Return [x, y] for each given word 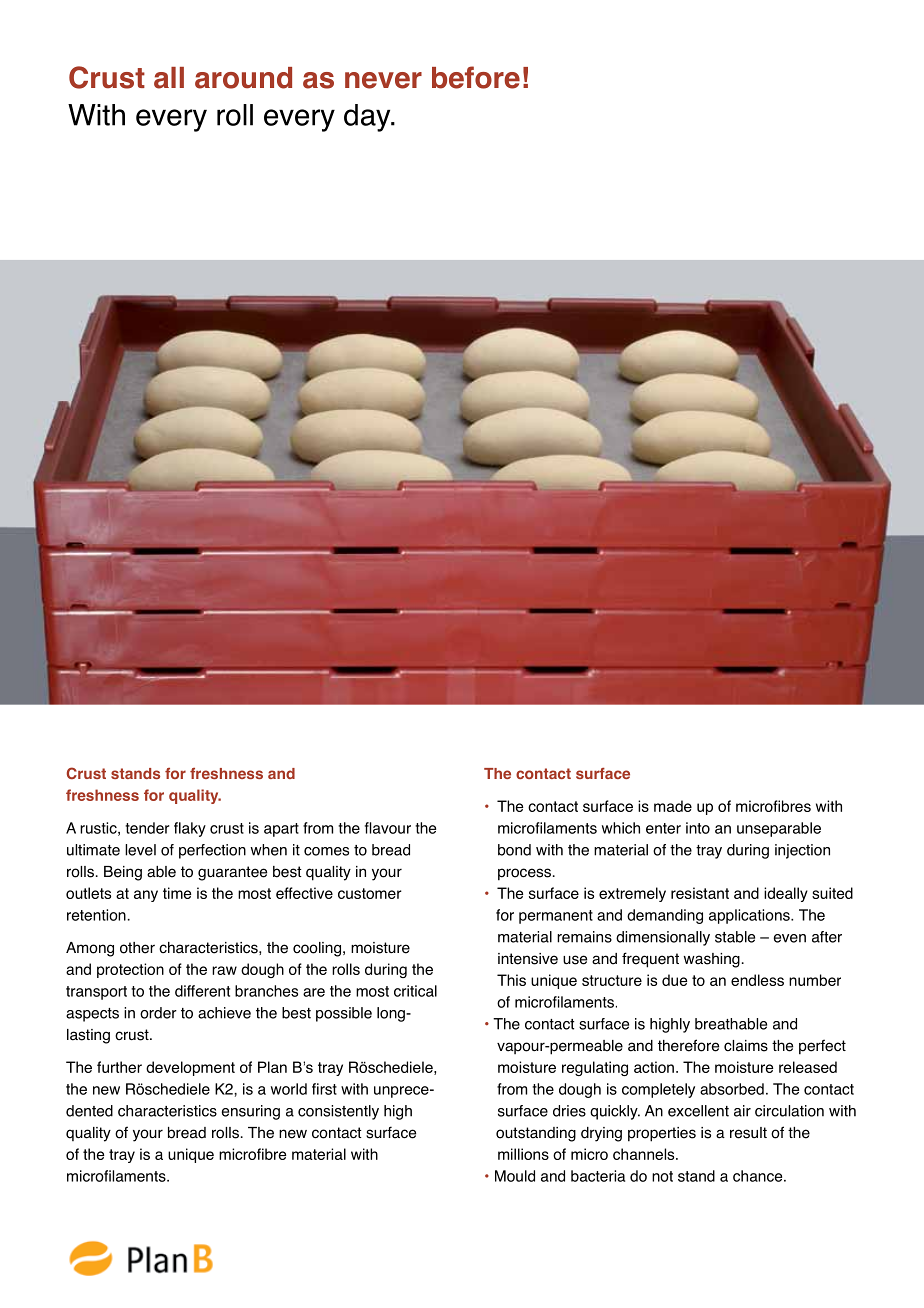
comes [326, 851]
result [748, 1133]
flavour [388, 828]
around [243, 78]
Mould [515, 1176]
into [698, 828]
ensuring [251, 1112]
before [476, 77]
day [368, 118]
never [383, 80]
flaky [190, 829]
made [673, 806]
